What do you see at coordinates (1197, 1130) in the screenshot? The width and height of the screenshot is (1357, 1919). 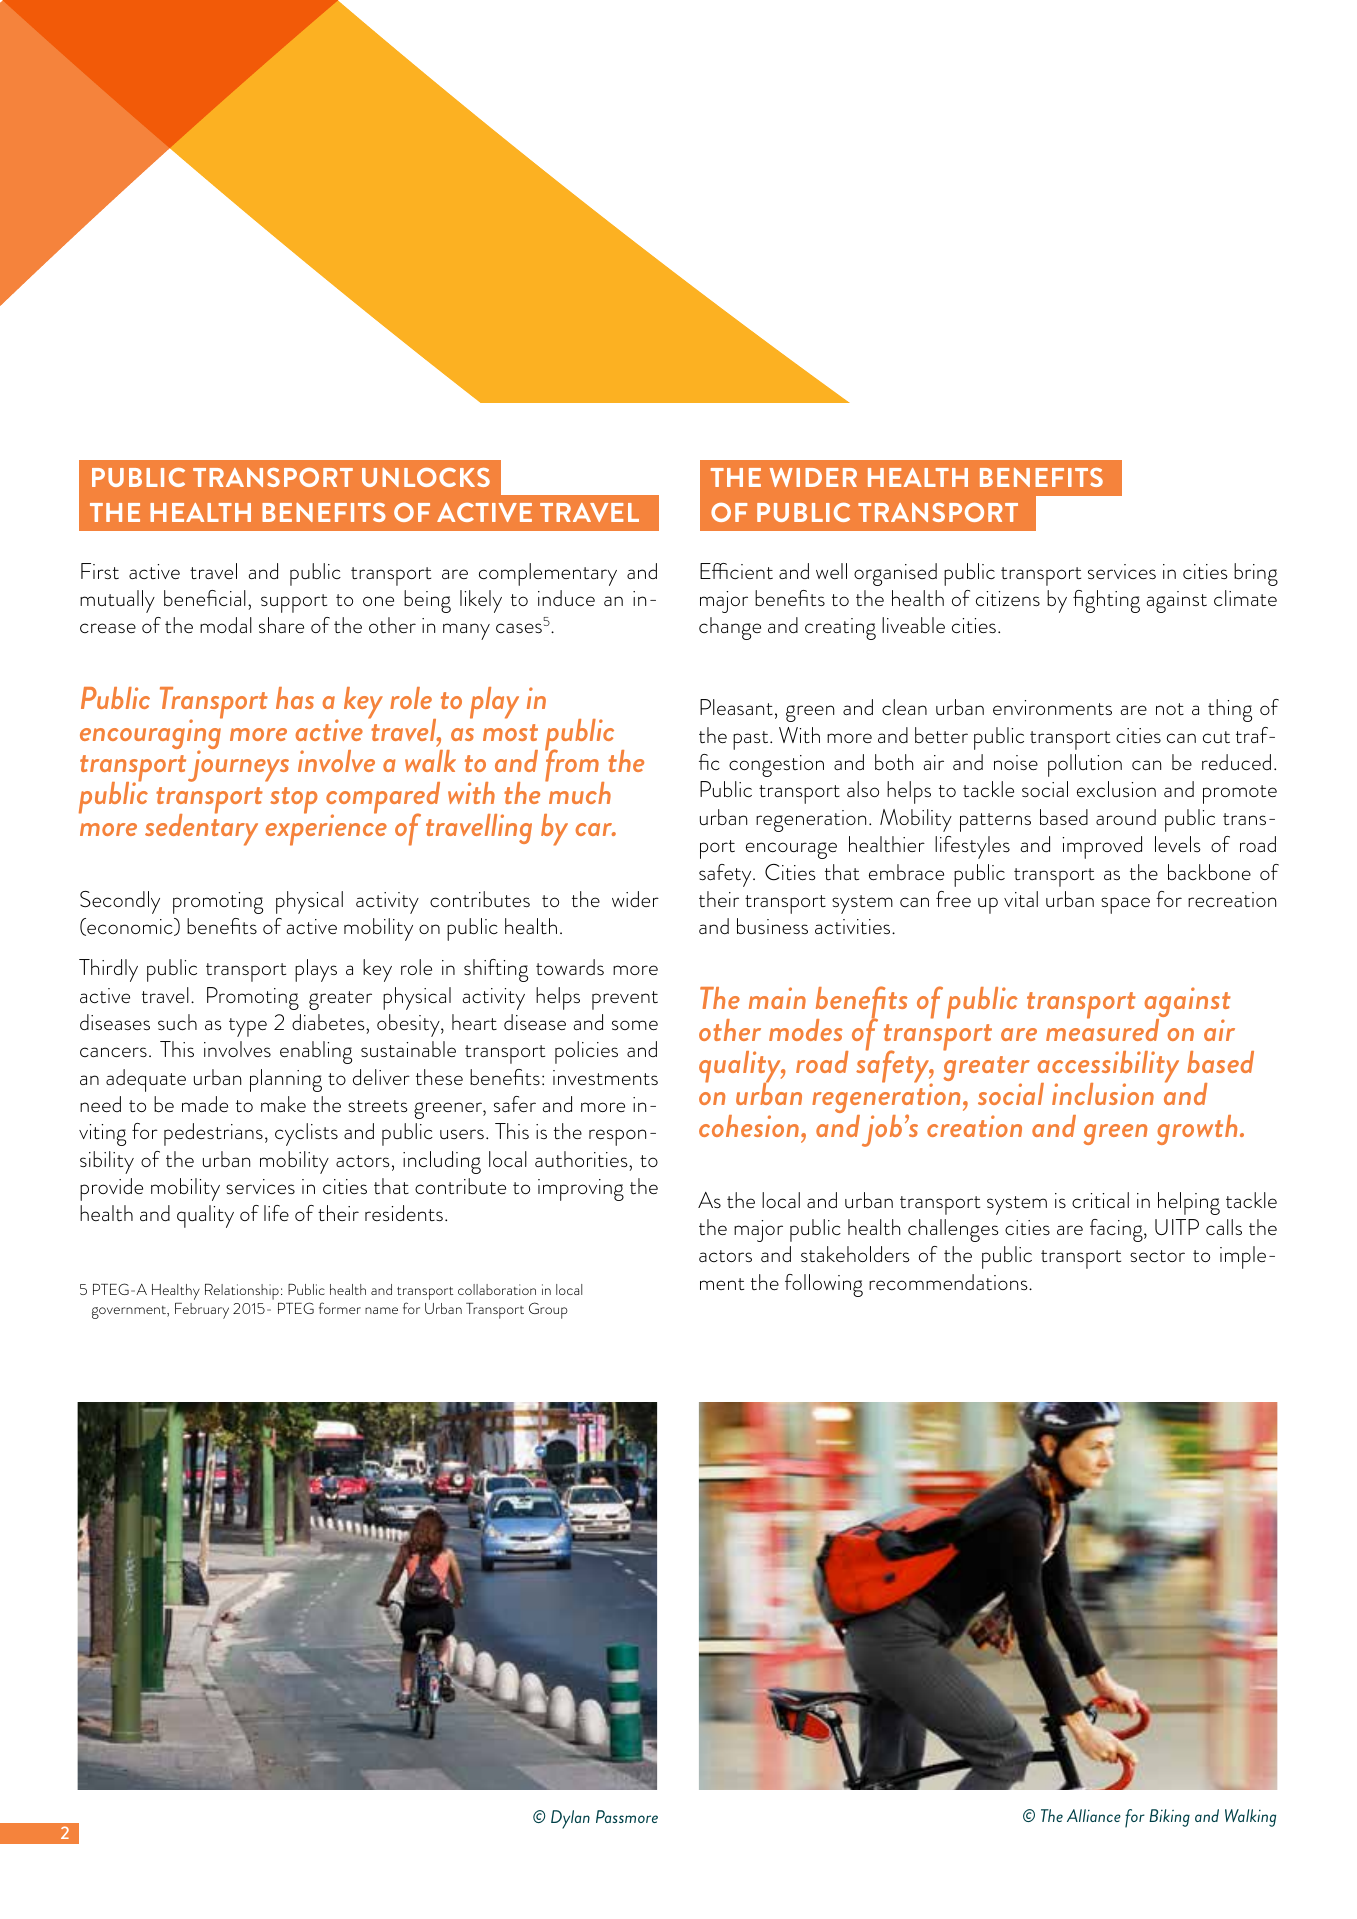 I see `growth` at bounding box center [1197, 1130].
